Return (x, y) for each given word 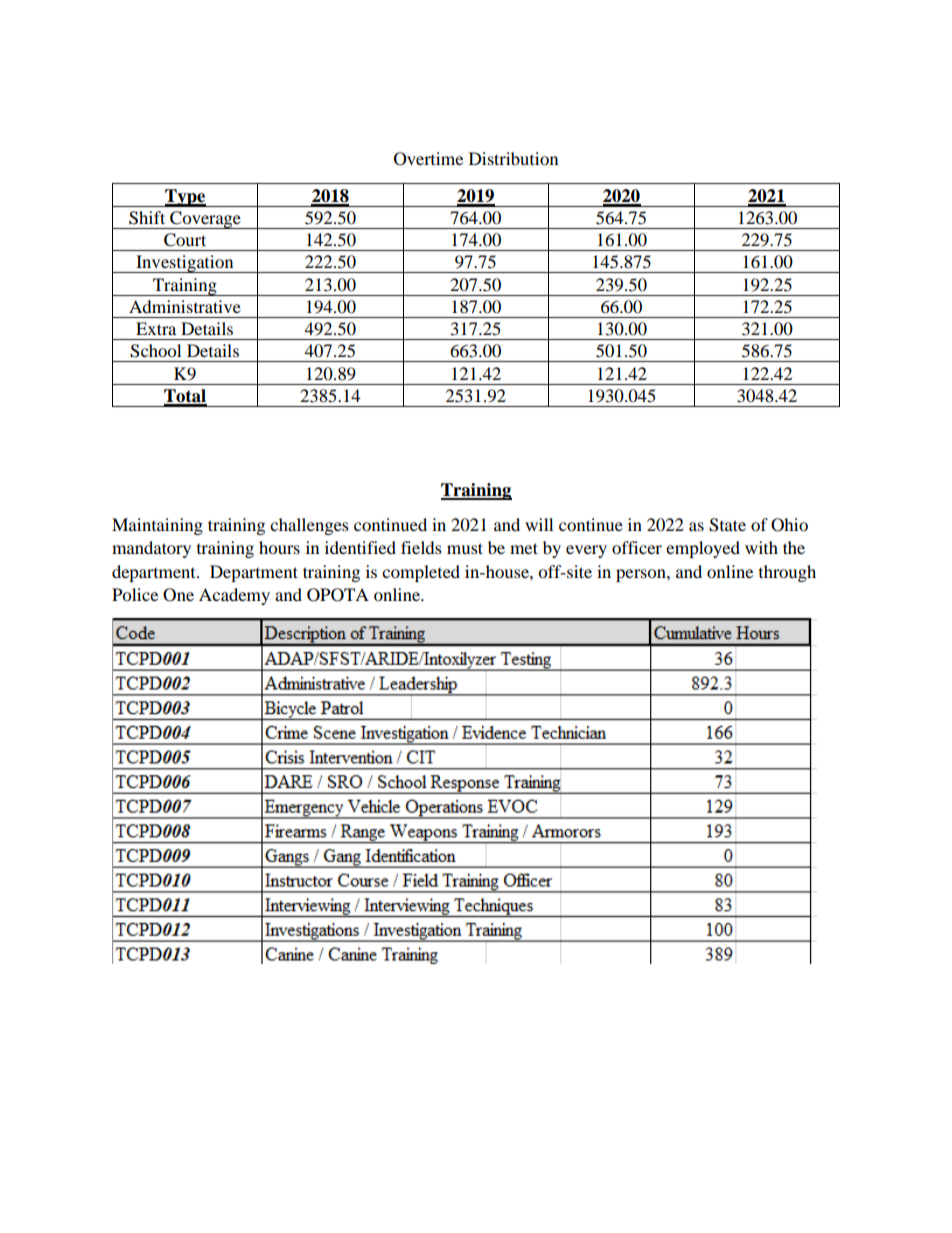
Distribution (513, 158)
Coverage (205, 220)
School (155, 351)
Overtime (428, 159)
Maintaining (157, 526)
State (727, 525)
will (539, 524)
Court (185, 240)
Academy (234, 596)
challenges (309, 526)
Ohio (789, 525)
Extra (156, 328)
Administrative (185, 306)
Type (185, 198)
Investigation (185, 264)
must (465, 548)
